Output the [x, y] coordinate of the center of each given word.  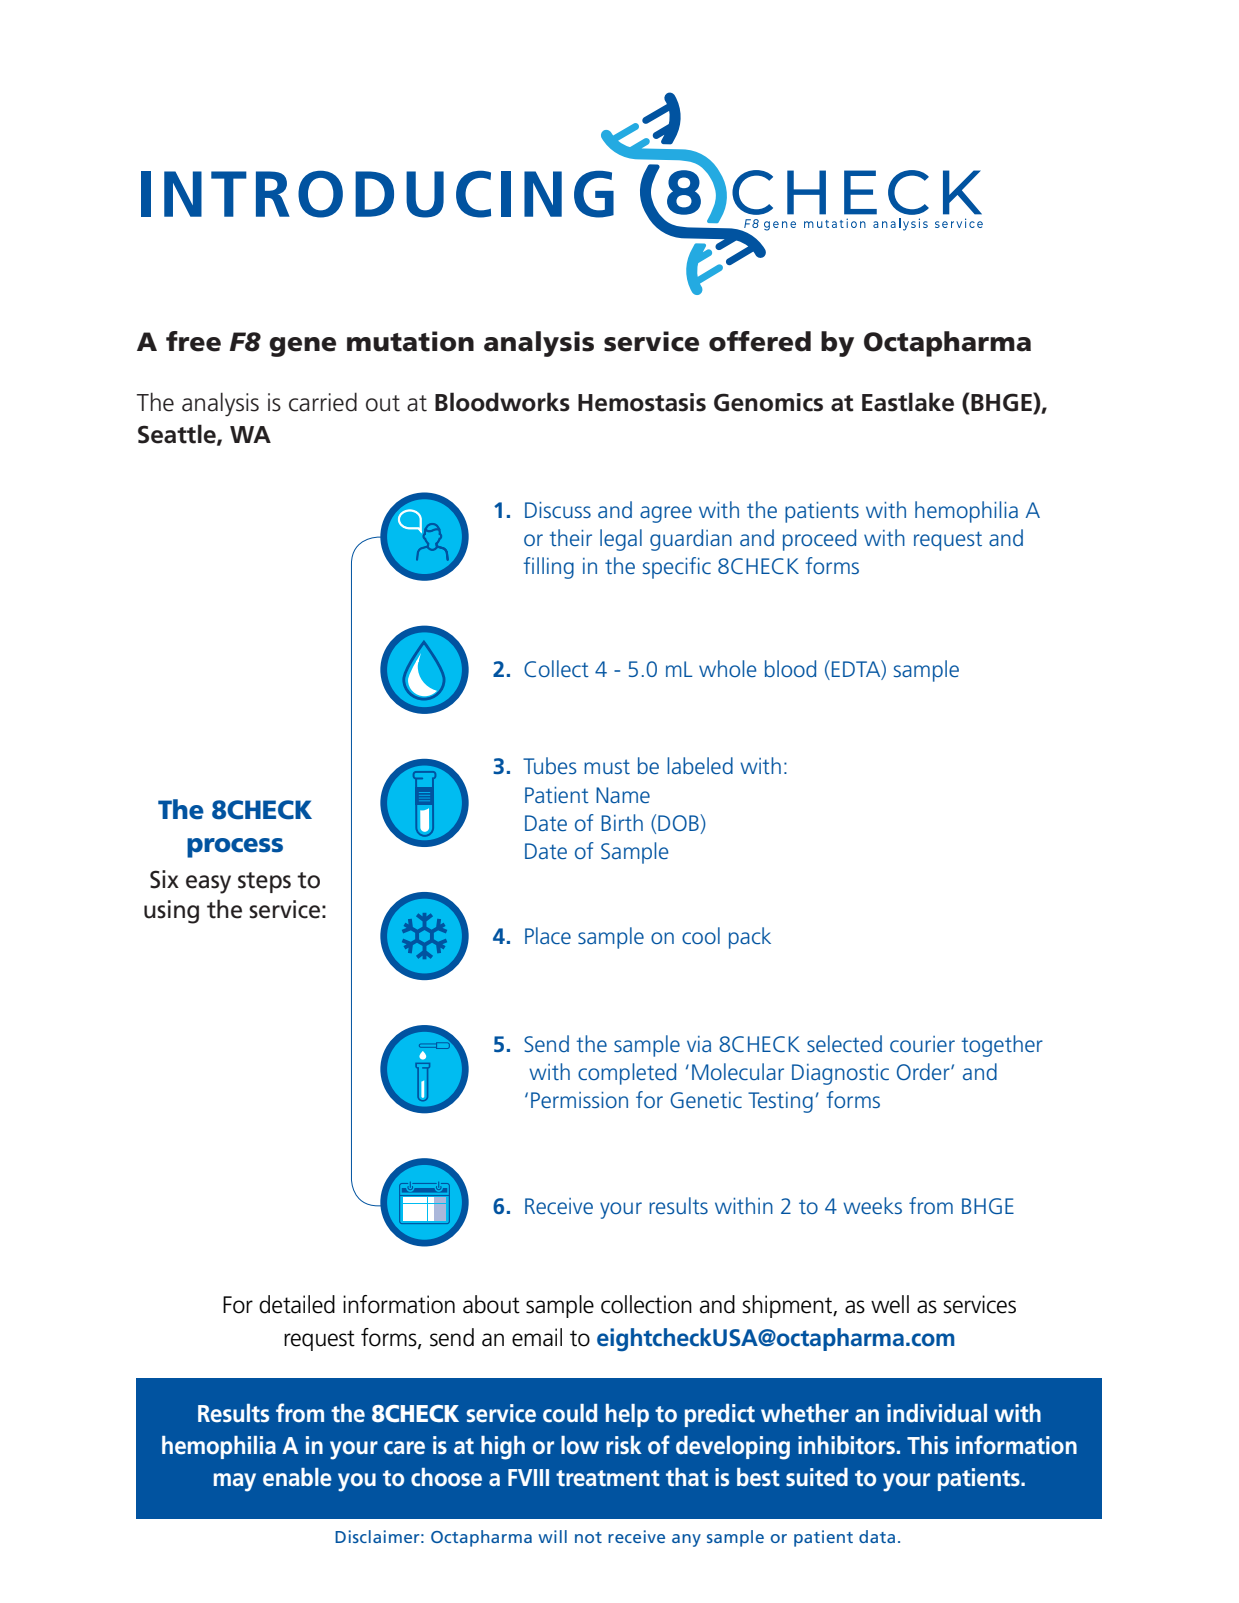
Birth [622, 822]
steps [264, 882]
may [235, 1482]
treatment [608, 1478]
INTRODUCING [377, 194]
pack [750, 938]
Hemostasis [642, 402]
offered [760, 341]
